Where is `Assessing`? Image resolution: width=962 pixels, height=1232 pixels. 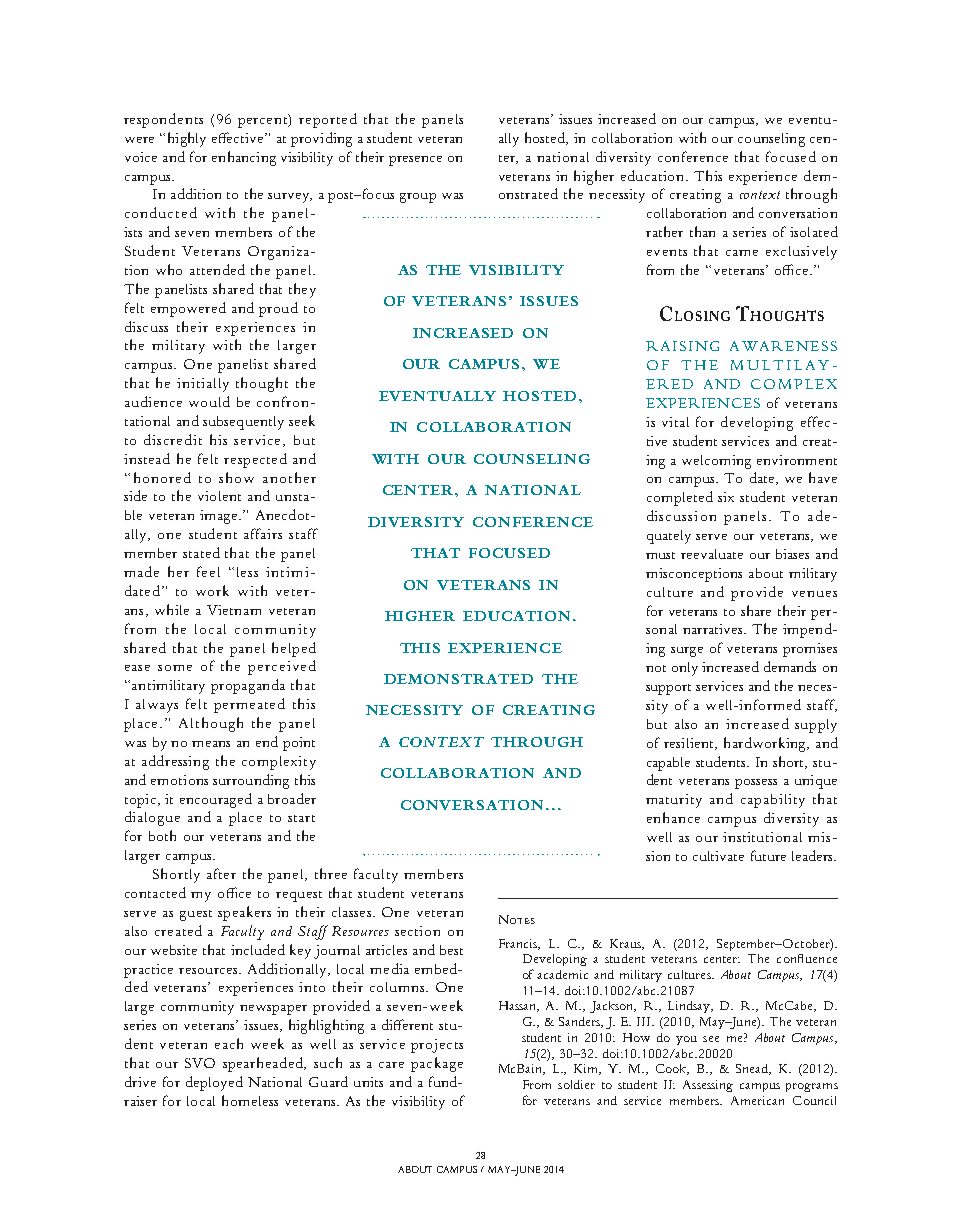
Assessing is located at coordinates (708, 1086).
